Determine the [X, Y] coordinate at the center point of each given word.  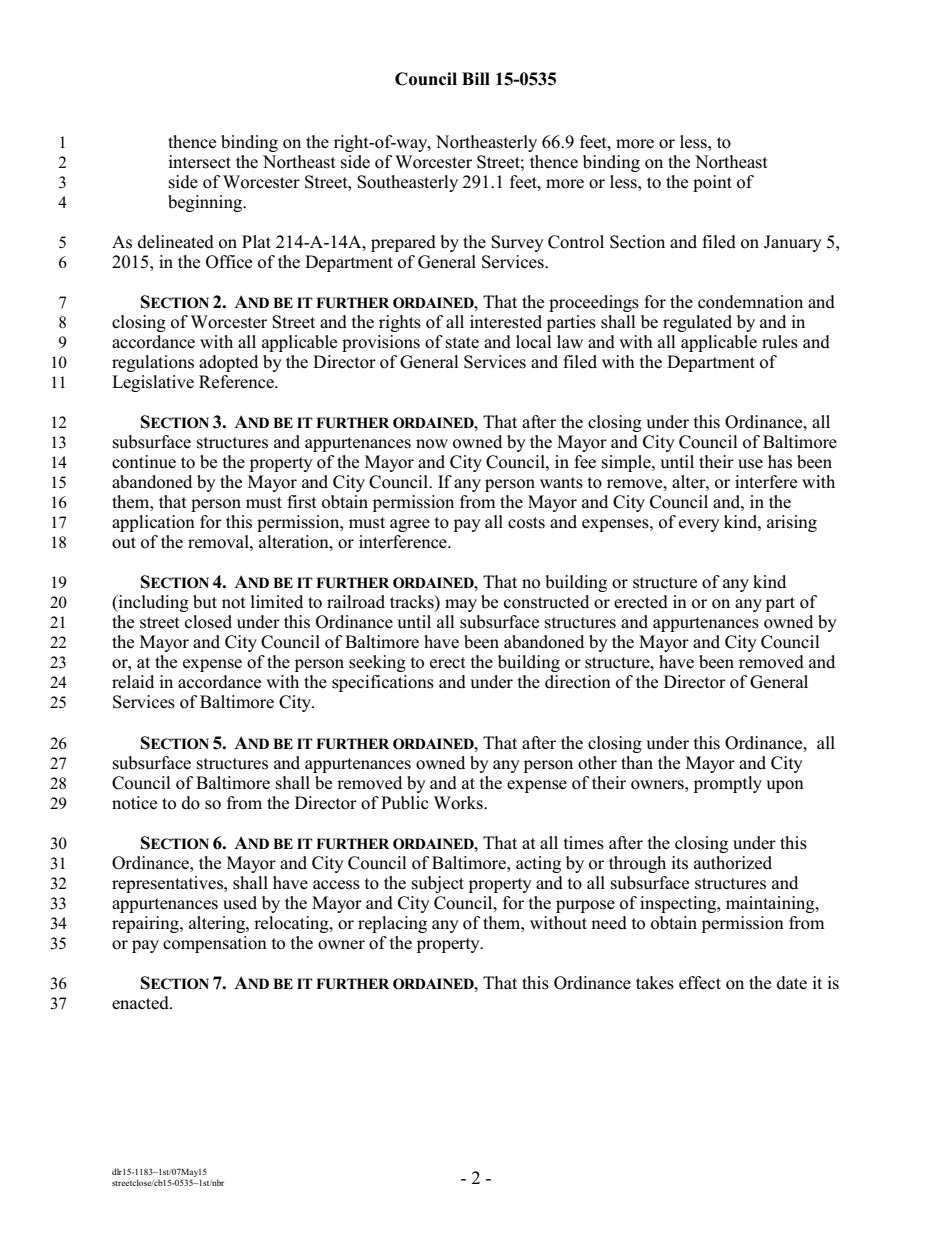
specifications [383, 683]
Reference [237, 382]
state [462, 343]
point [712, 183]
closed [208, 622]
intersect [199, 162]
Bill [476, 78]
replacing [392, 924]
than [637, 762]
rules [780, 342]
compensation [215, 944]
